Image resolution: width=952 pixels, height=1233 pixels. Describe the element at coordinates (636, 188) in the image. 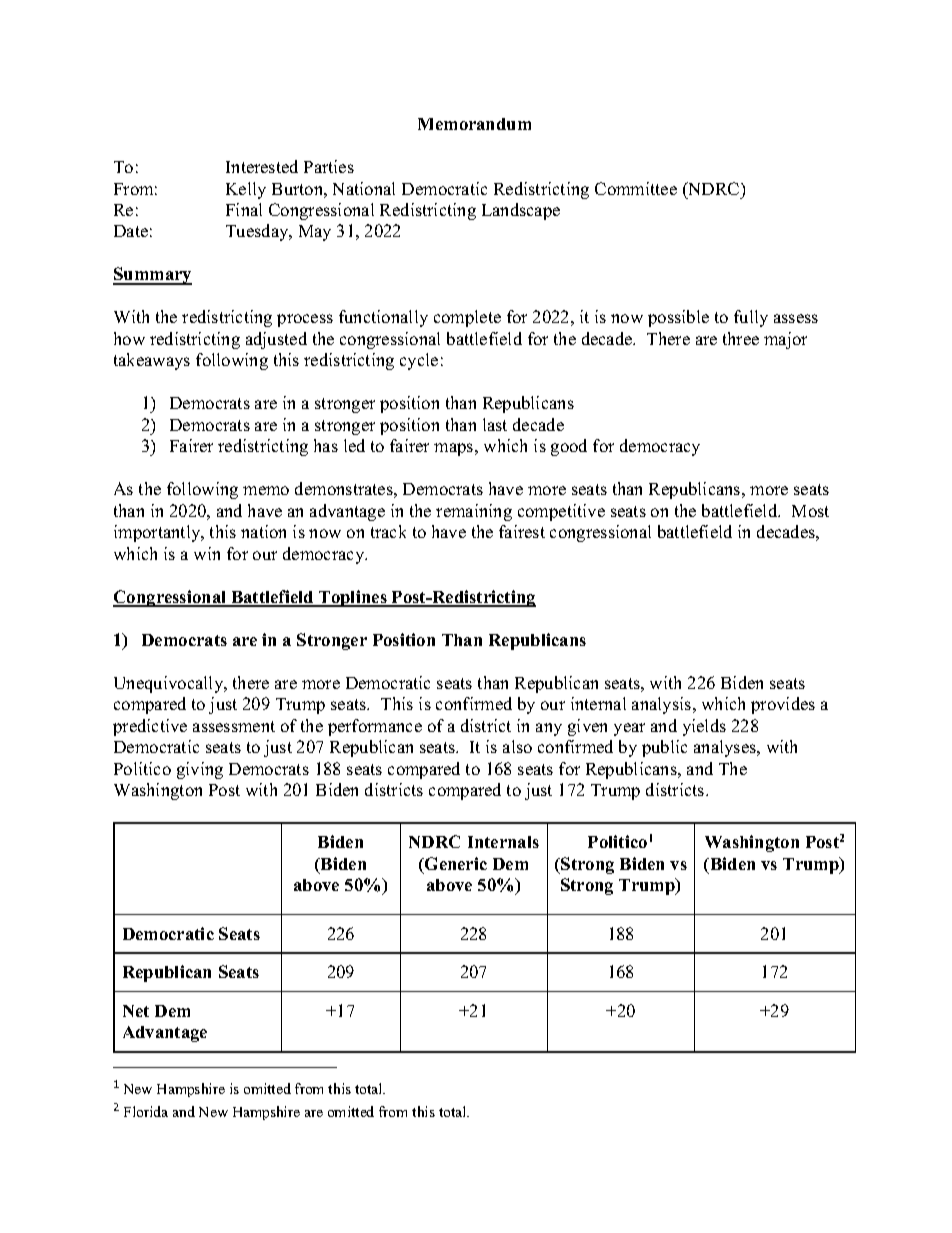

I see `Committee` at that location.
